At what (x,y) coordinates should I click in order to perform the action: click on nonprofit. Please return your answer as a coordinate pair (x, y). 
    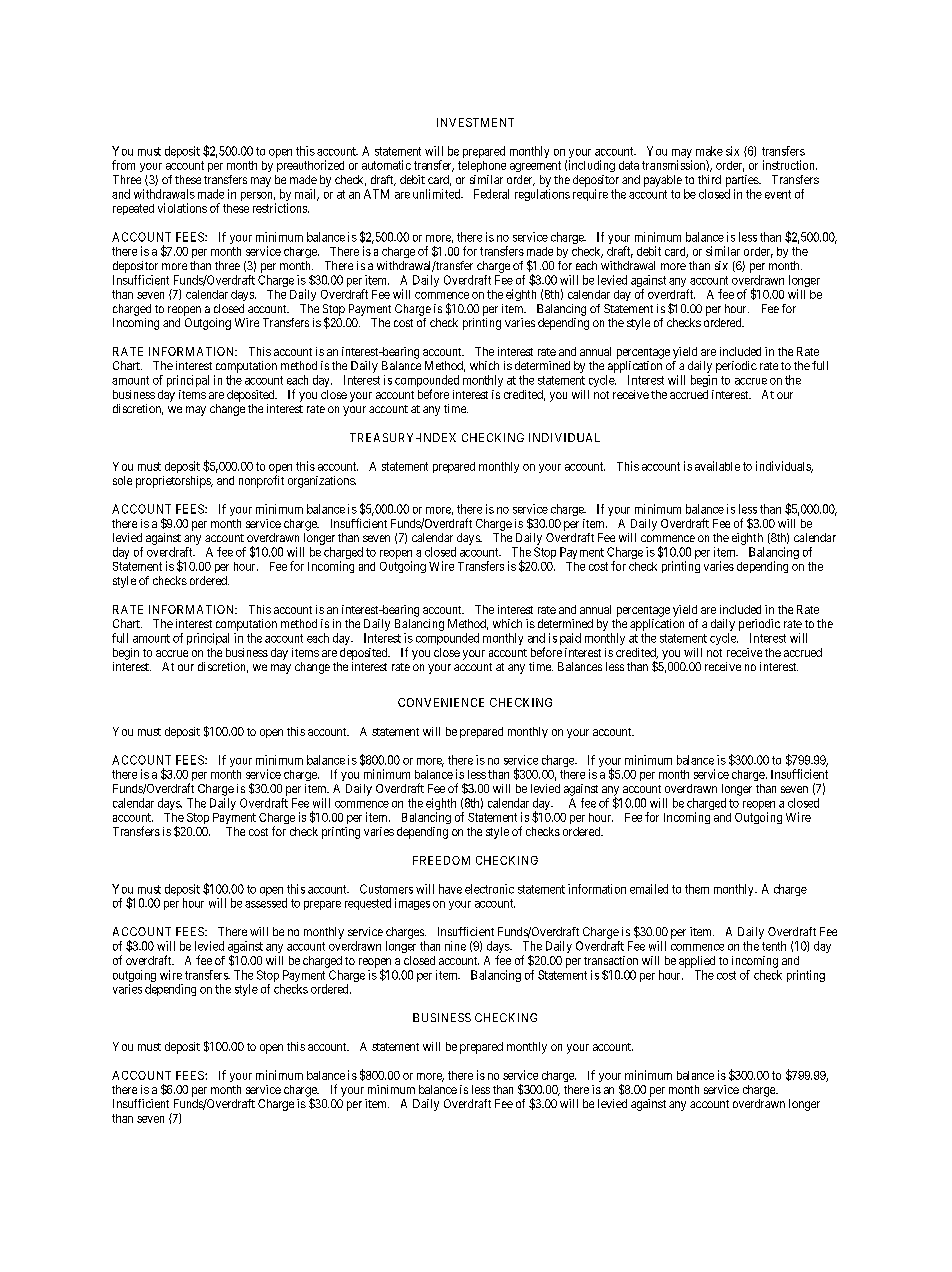
    Looking at the image, I should click on (261, 481).
